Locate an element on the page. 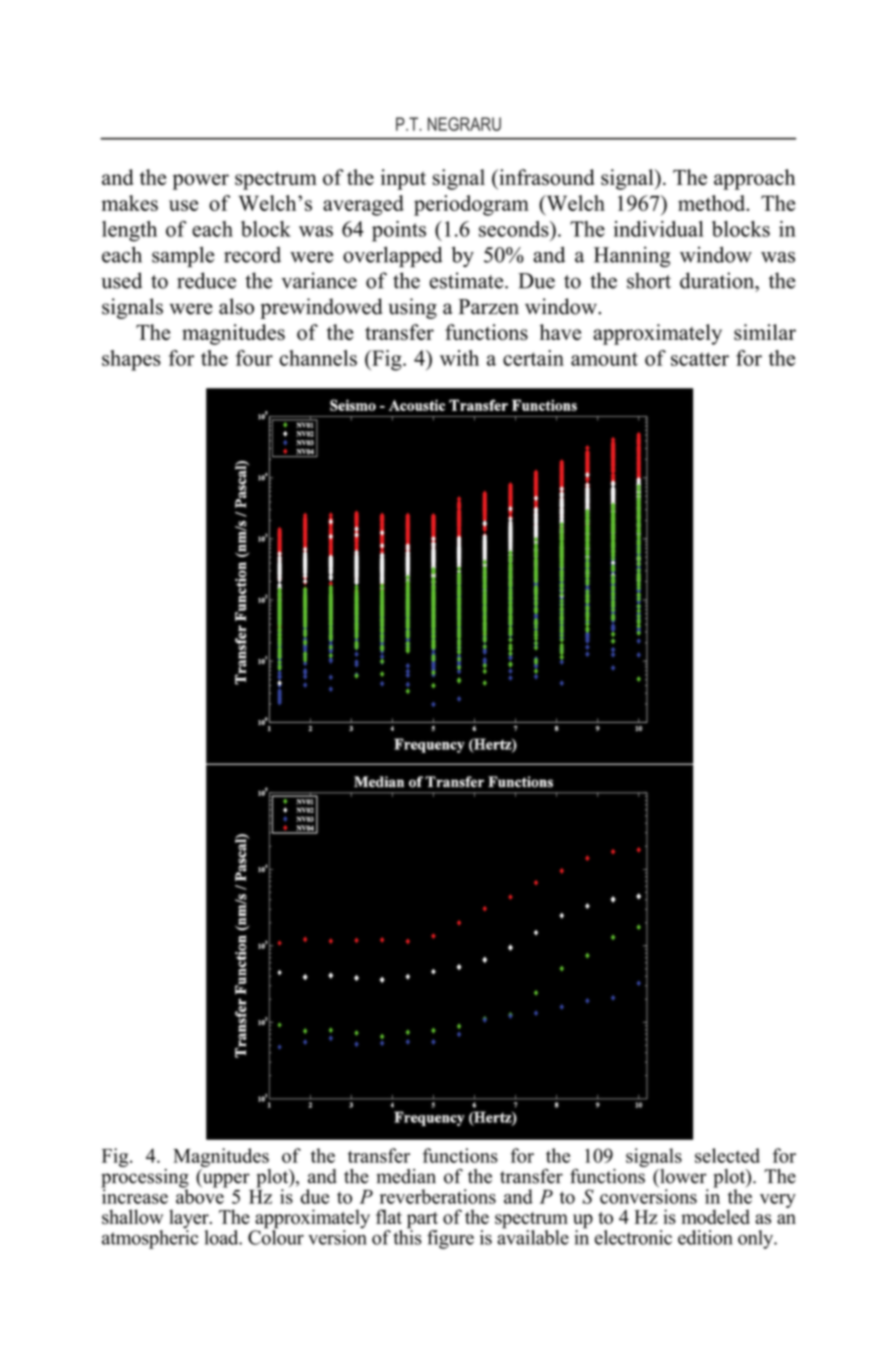  power is located at coordinates (200, 182).
